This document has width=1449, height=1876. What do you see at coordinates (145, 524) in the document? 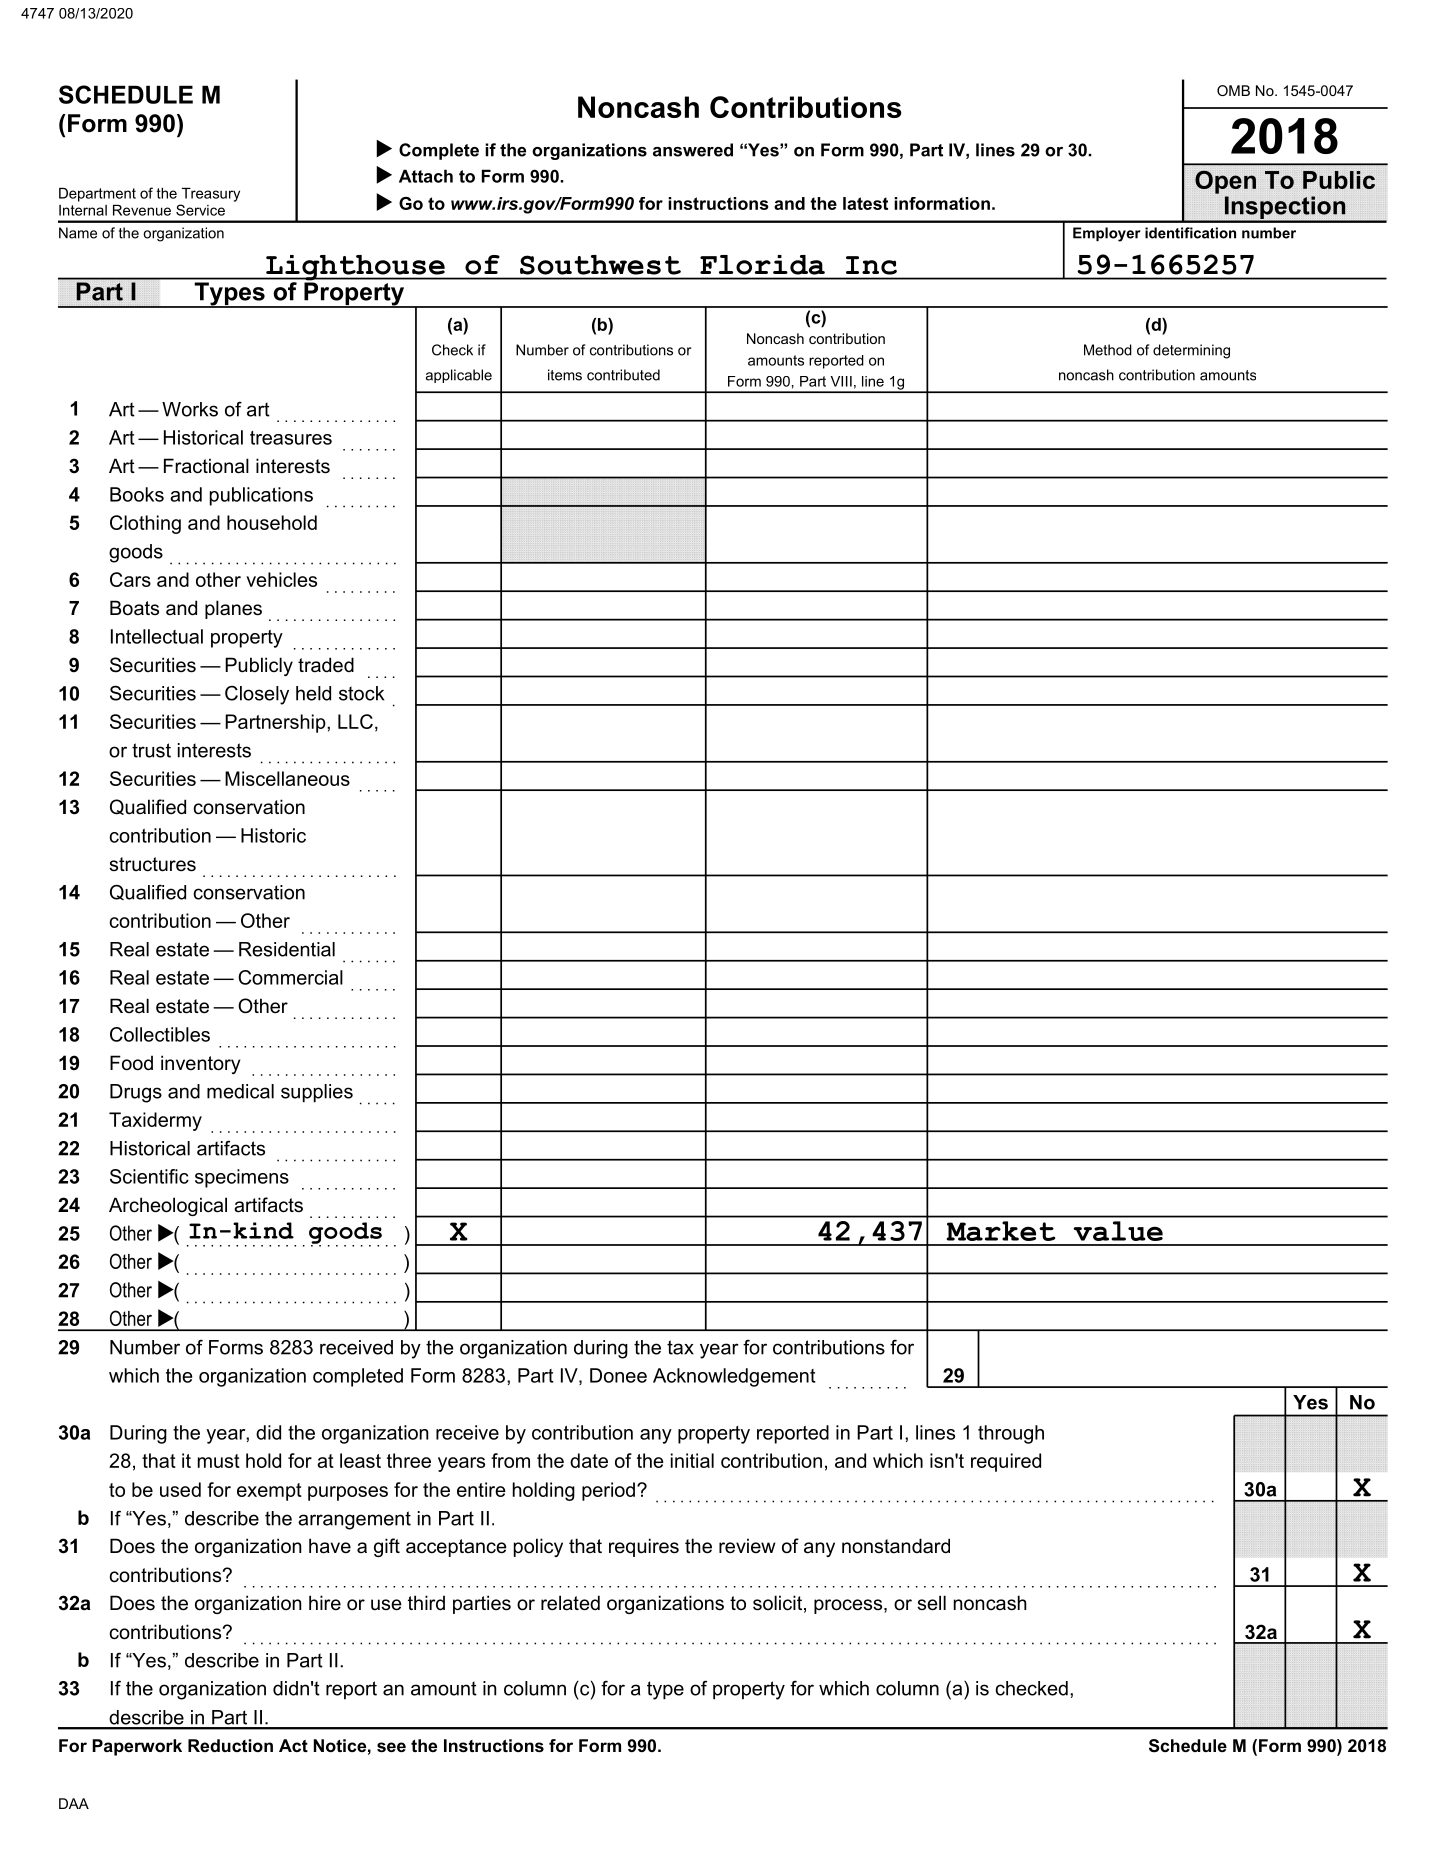
I see `Clothing` at bounding box center [145, 524].
